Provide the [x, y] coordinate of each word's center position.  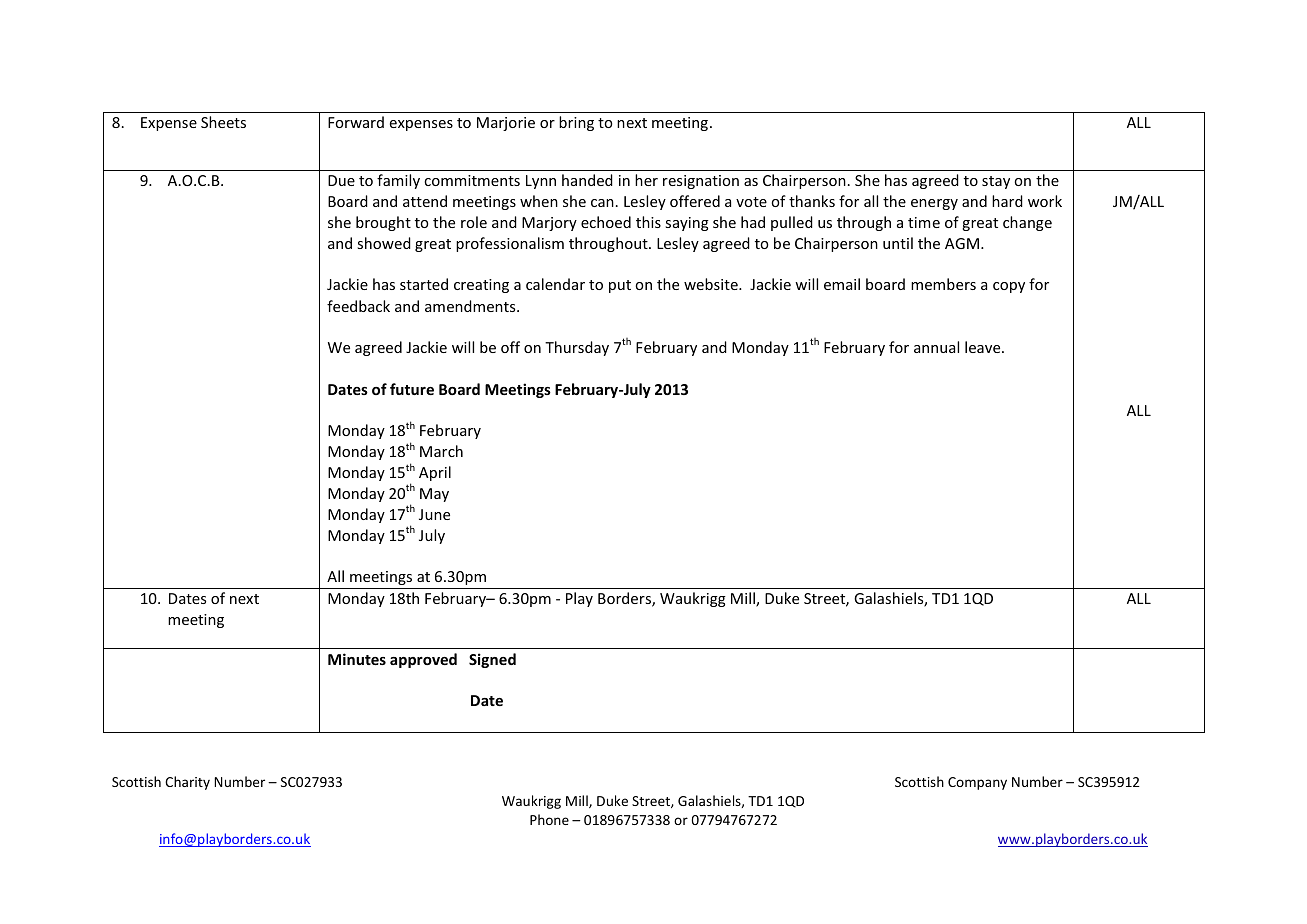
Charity [187, 783]
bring [576, 123]
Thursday [577, 348]
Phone [549, 819]
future [412, 389]
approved [423, 660]
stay [996, 182]
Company [977, 783]
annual [936, 347]
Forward [356, 122]
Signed [492, 660]
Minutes [357, 659]
